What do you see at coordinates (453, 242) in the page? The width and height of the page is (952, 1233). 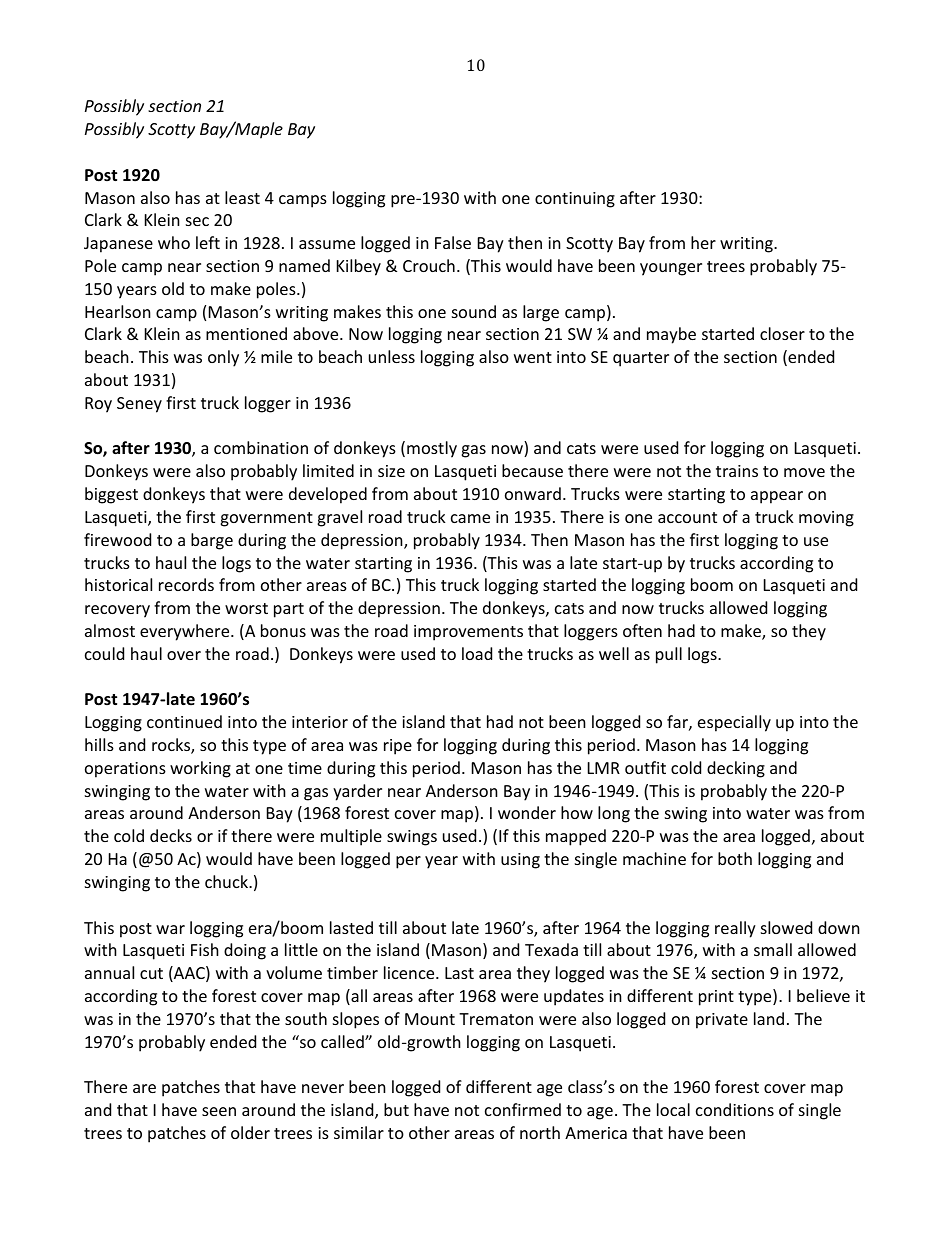 I see `False` at bounding box center [453, 242].
